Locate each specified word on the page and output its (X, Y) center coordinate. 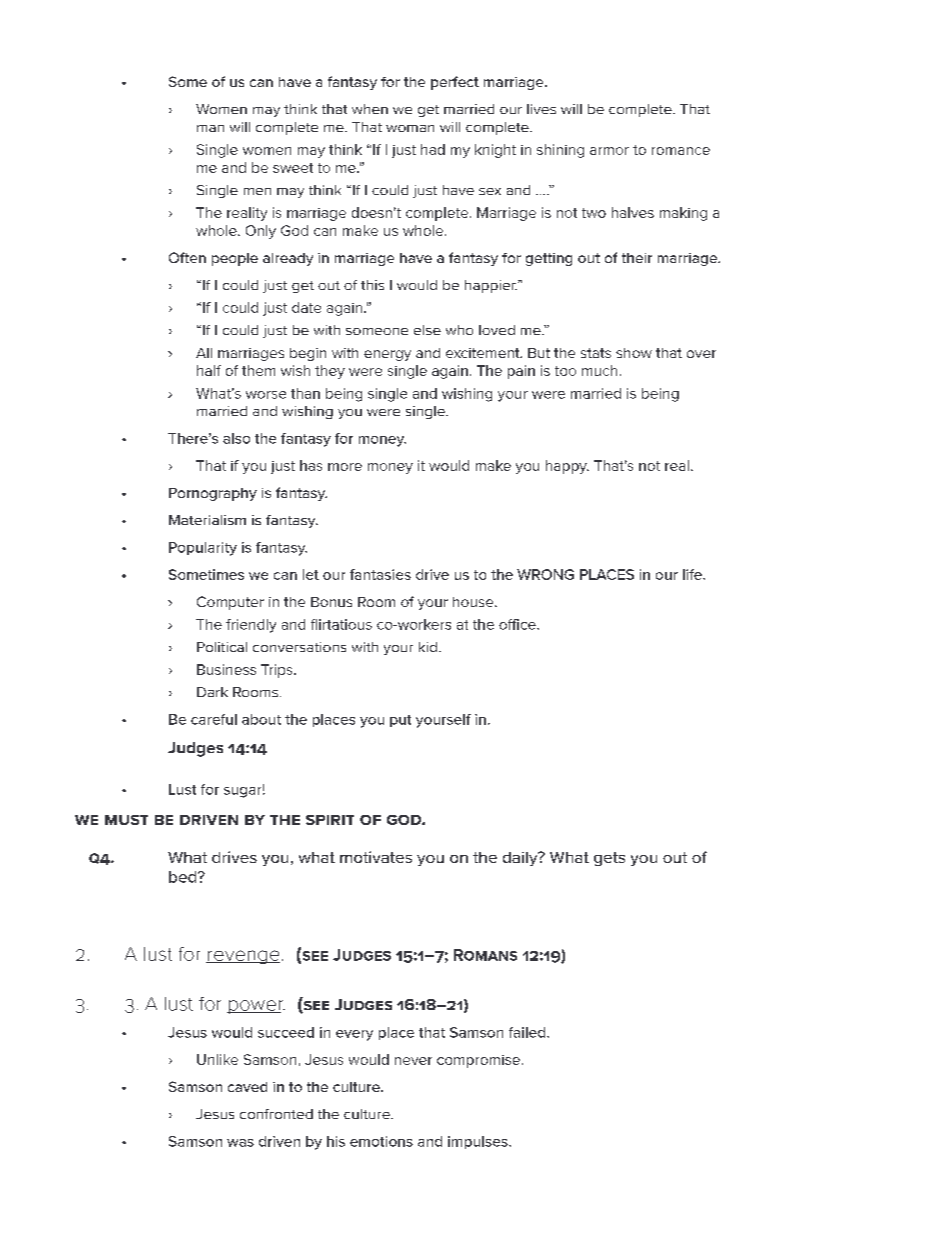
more (345, 467)
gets (609, 859)
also (236, 438)
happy (567, 467)
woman (410, 128)
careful (214, 719)
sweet (293, 168)
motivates (376, 857)
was (240, 1143)
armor (609, 151)
